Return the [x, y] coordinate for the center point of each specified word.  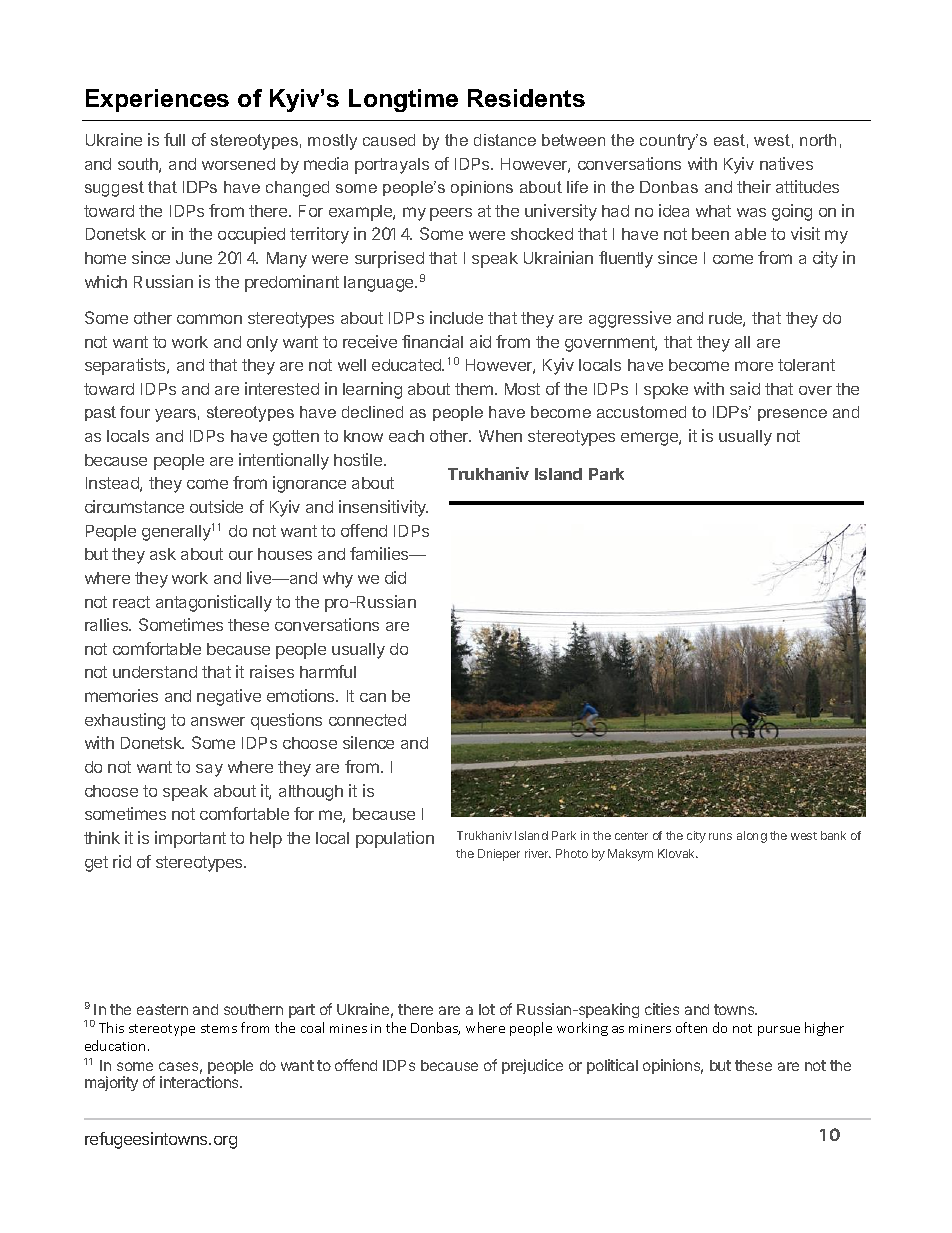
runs [720, 836]
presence [792, 415]
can [373, 697]
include [456, 317]
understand [155, 672]
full [174, 139]
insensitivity [383, 508]
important [190, 839]
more [754, 366]
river [538, 853]
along [752, 837]
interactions [200, 1082]
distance [505, 140]
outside [216, 506]
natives [786, 163]
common [209, 319]
